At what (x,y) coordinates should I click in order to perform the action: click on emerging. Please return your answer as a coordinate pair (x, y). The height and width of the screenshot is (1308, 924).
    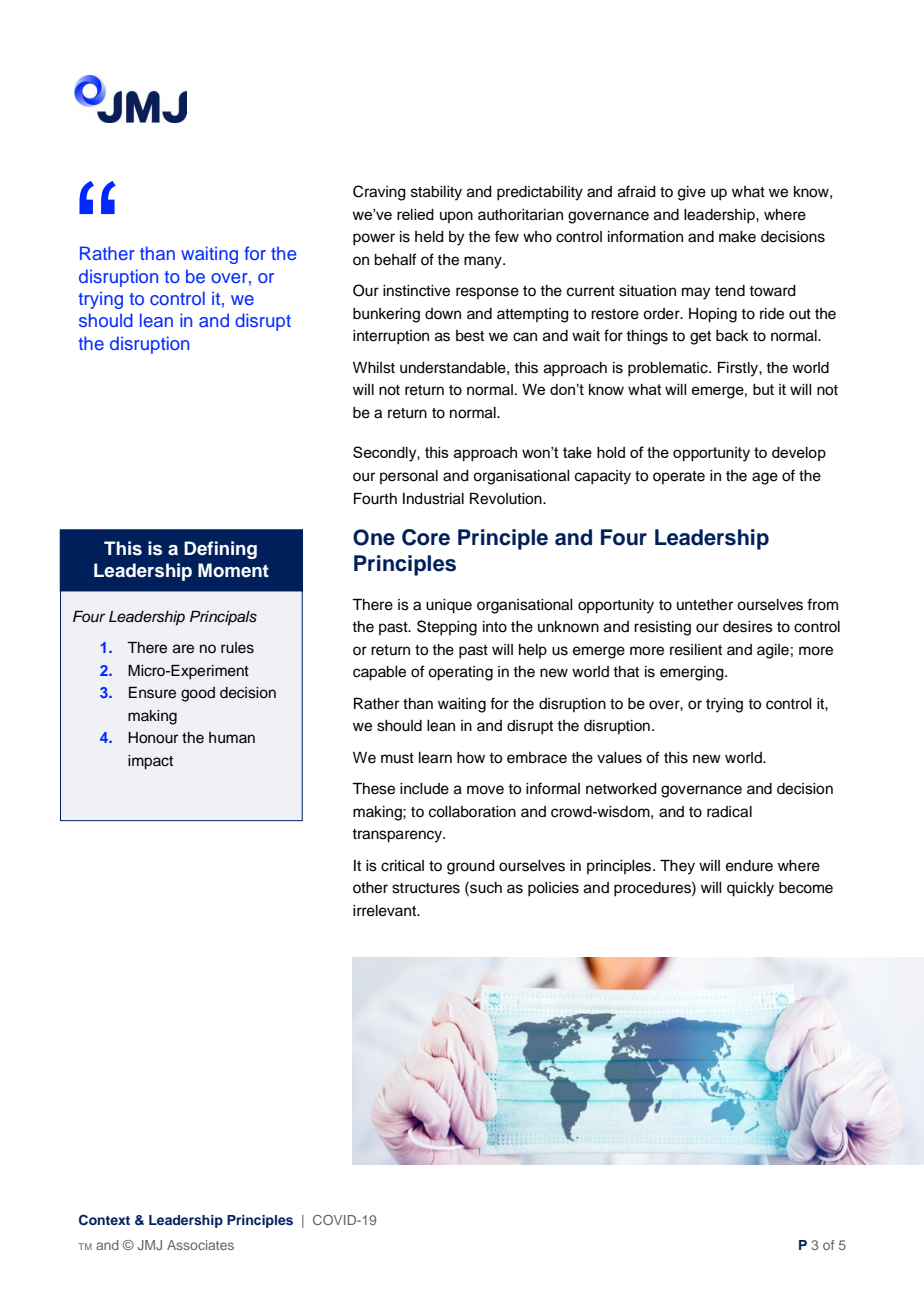
    Looking at the image, I should click on (693, 673).
